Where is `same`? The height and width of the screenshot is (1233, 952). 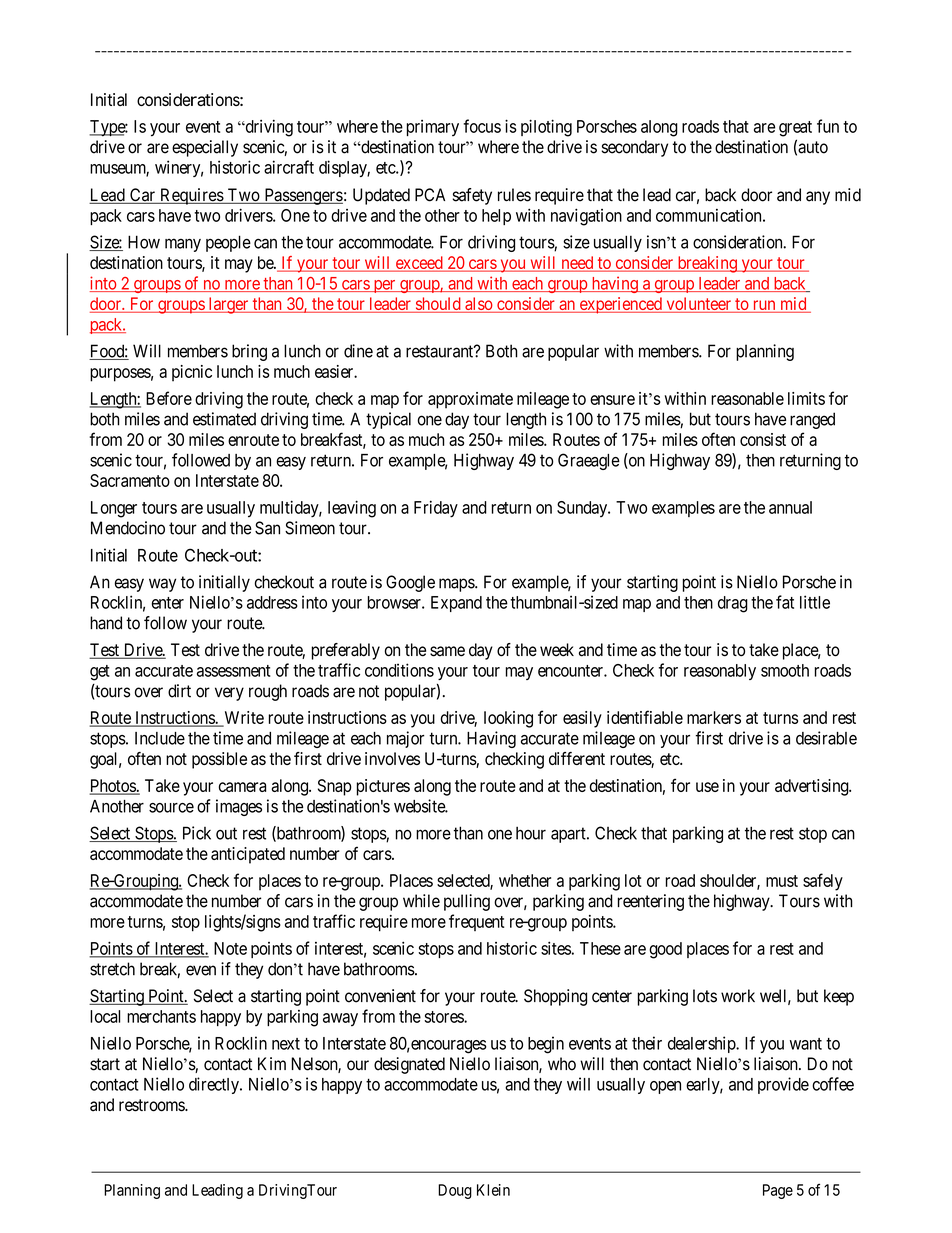 same is located at coordinates (447, 651).
